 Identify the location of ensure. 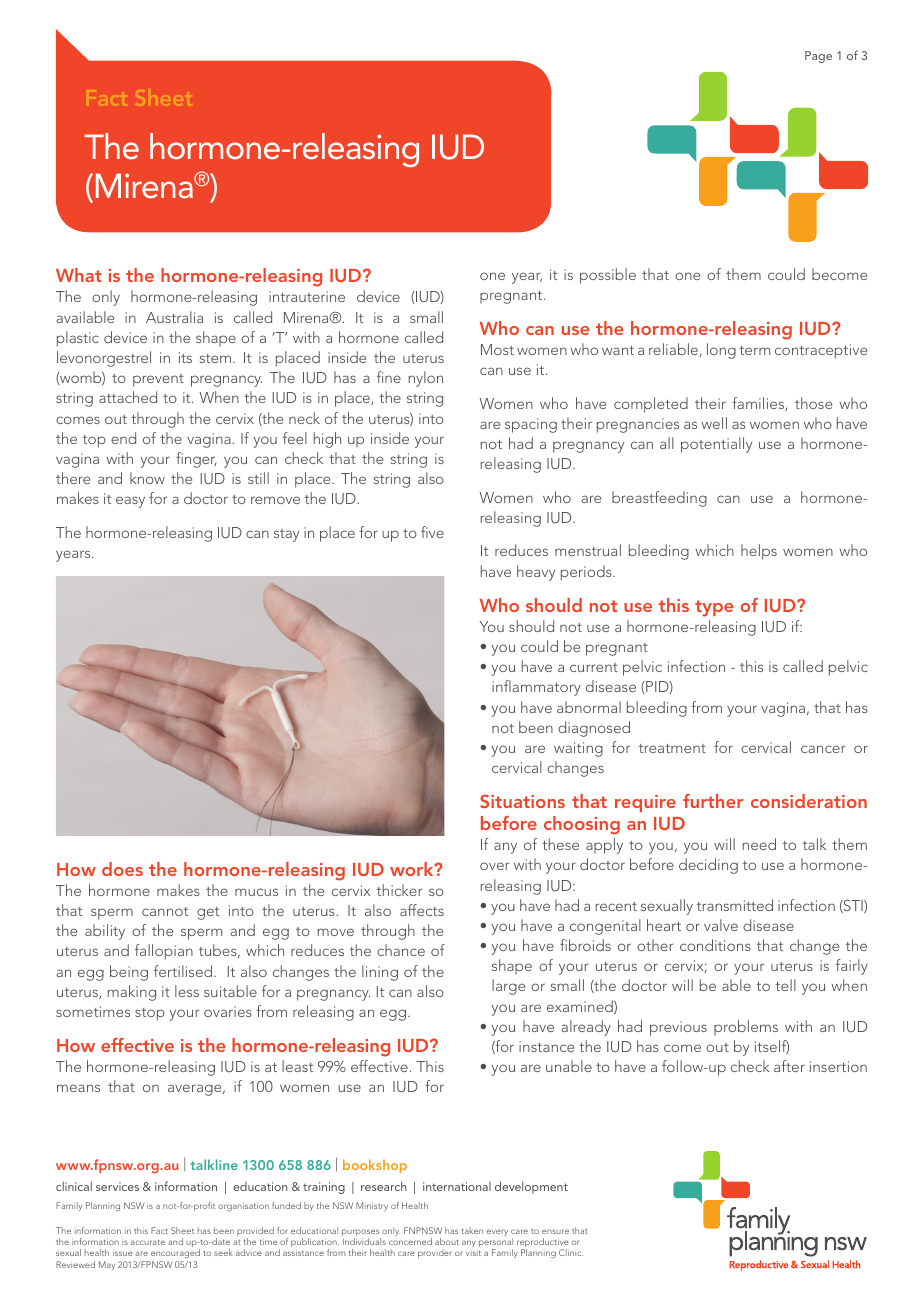
(555, 1231).
